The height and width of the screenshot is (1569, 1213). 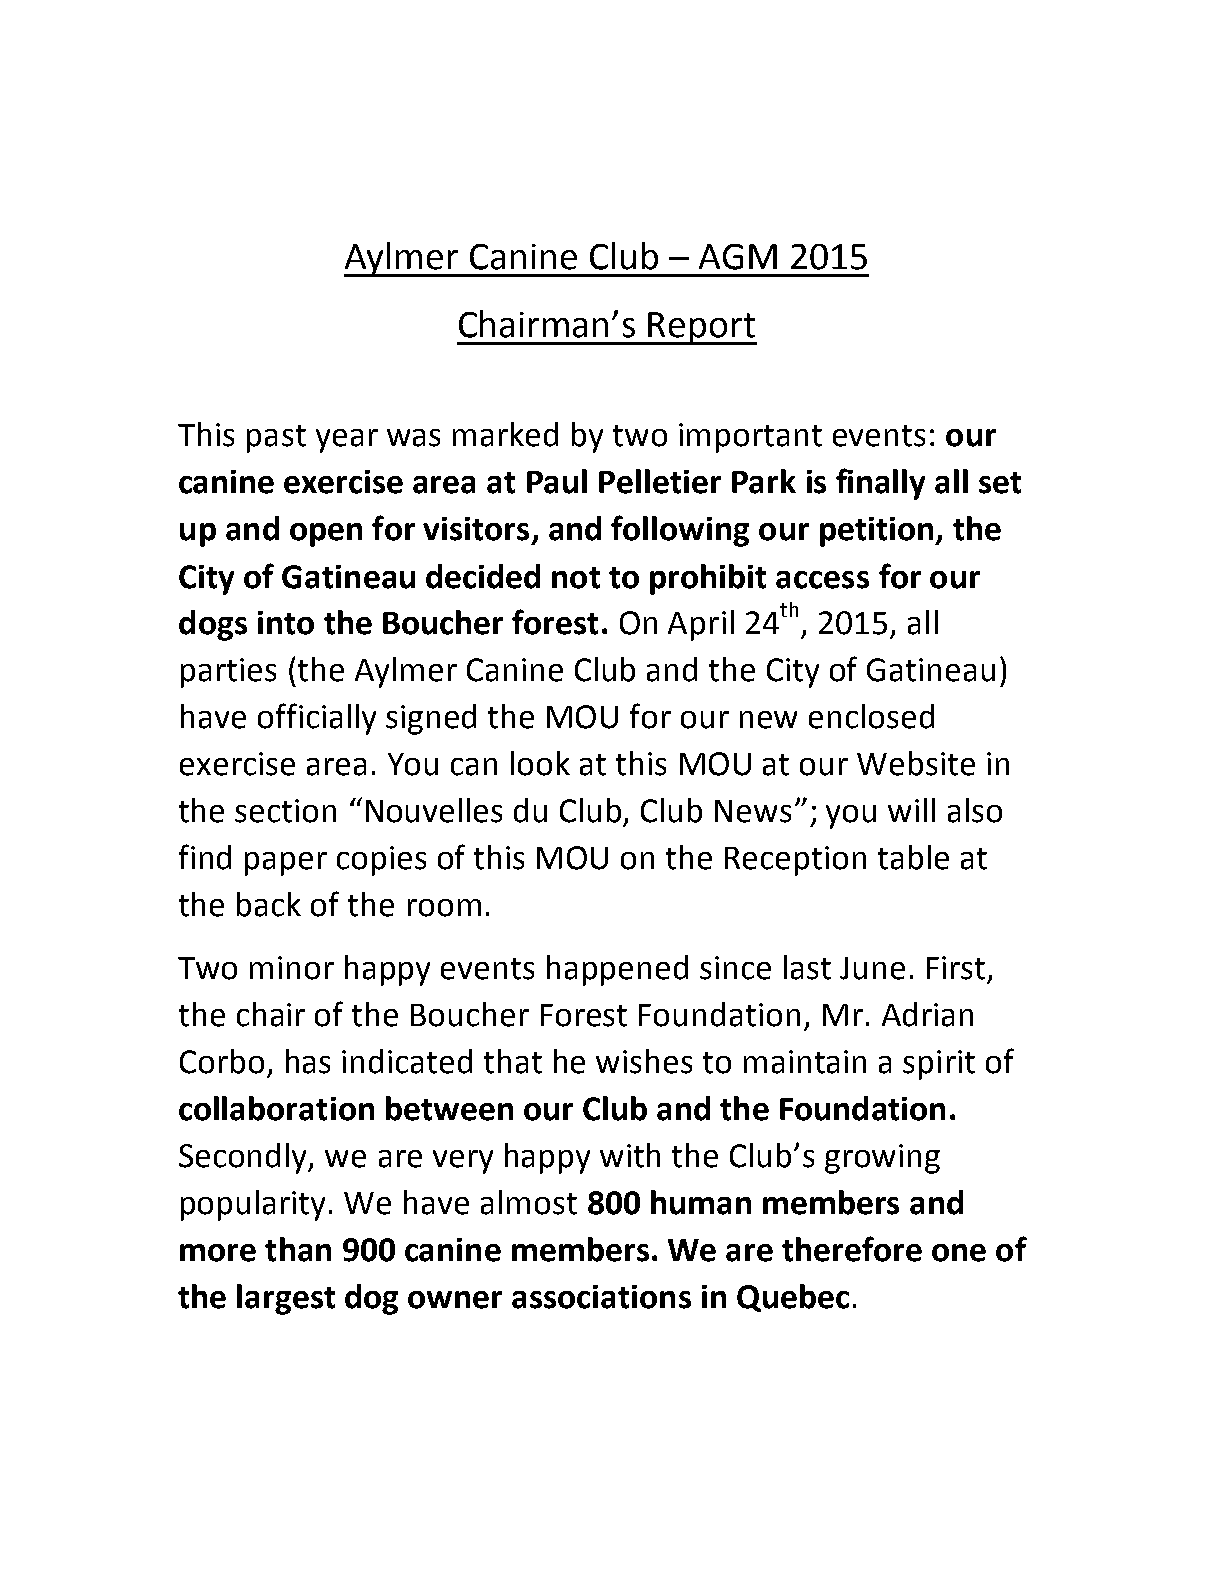 I want to click on Website, so click(x=916, y=763).
